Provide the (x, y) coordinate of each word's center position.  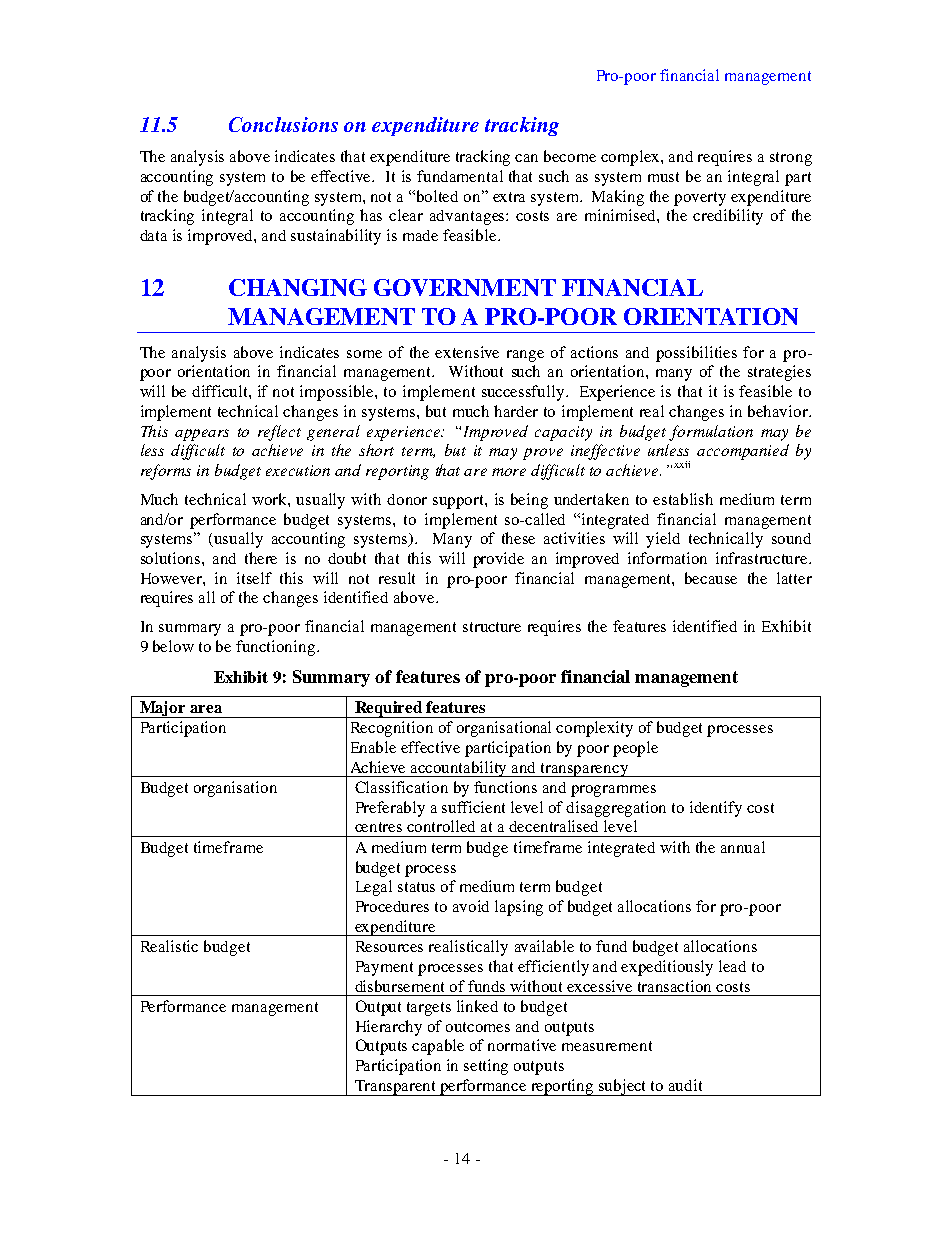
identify (716, 809)
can (526, 158)
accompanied (743, 452)
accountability (459, 769)
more (509, 472)
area (206, 709)
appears (202, 435)
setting (486, 1067)
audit (685, 1085)
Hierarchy (389, 1028)
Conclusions (283, 124)
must (663, 177)
